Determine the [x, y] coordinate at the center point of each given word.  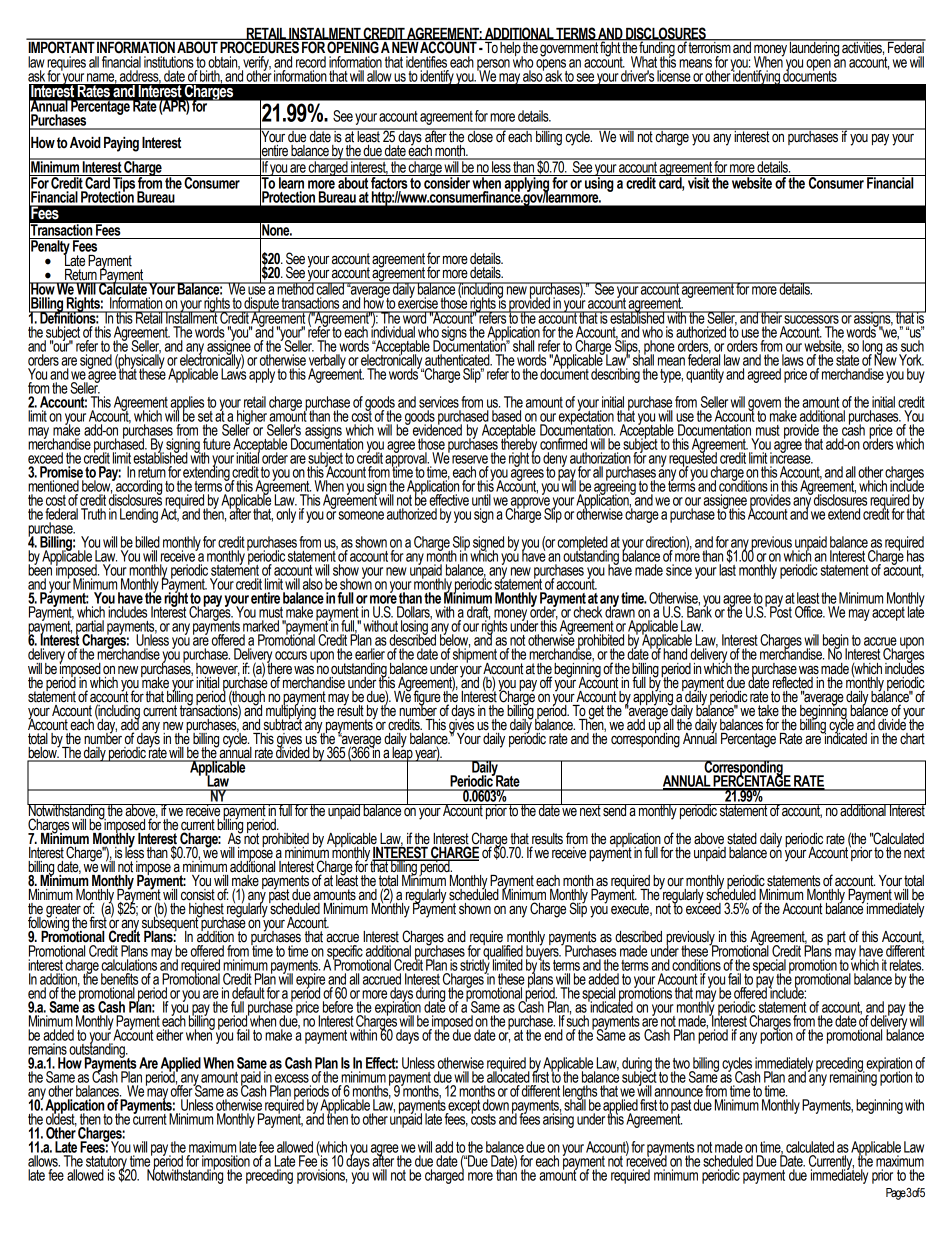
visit [698, 182]
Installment [191, 317]
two [681, 1063]
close [480, 135]
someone [361, 515]
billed [147, 542]
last [727, 569]
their [771, 317]
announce [678, 1092]
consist [198, 895]
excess [292, 1078]
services [439, 402]
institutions [169, 62]
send [614, 810]
